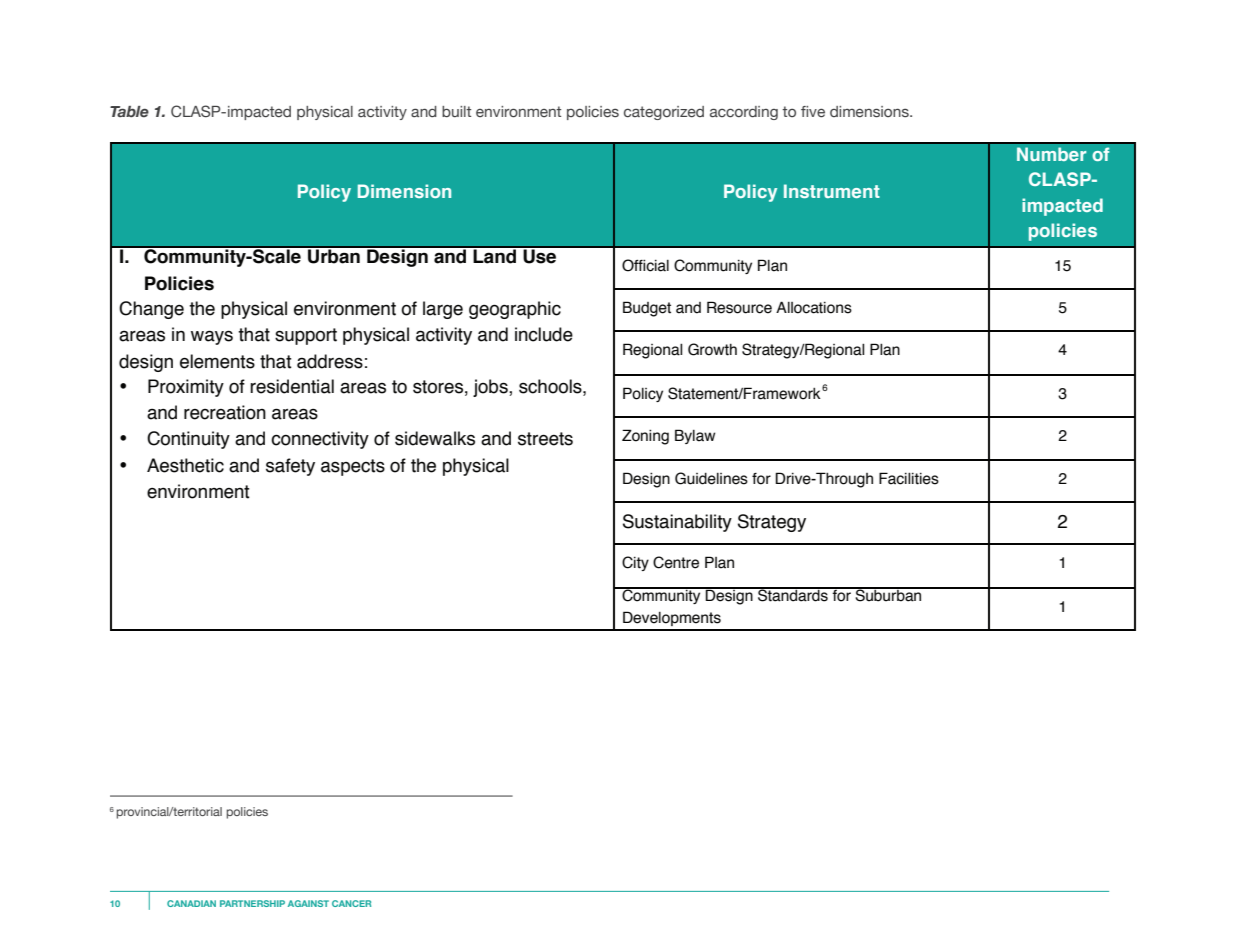 This screenshot has height=952, width=1233. Describe the element at coordinates (252, 903) in the screenshot. I see `PARTNERSHIP` at that location.
